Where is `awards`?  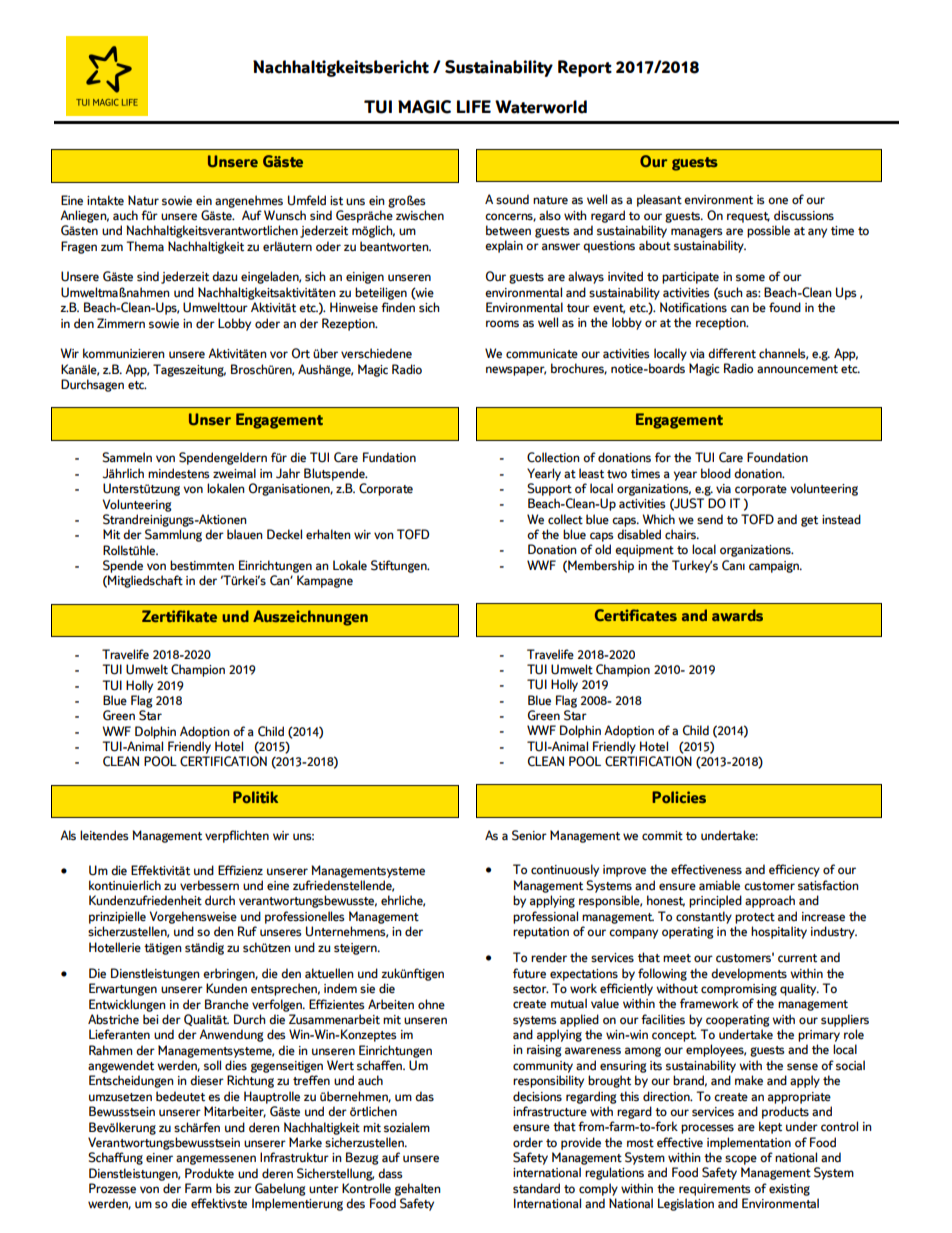 awards is located at coordinates (737, 615).
